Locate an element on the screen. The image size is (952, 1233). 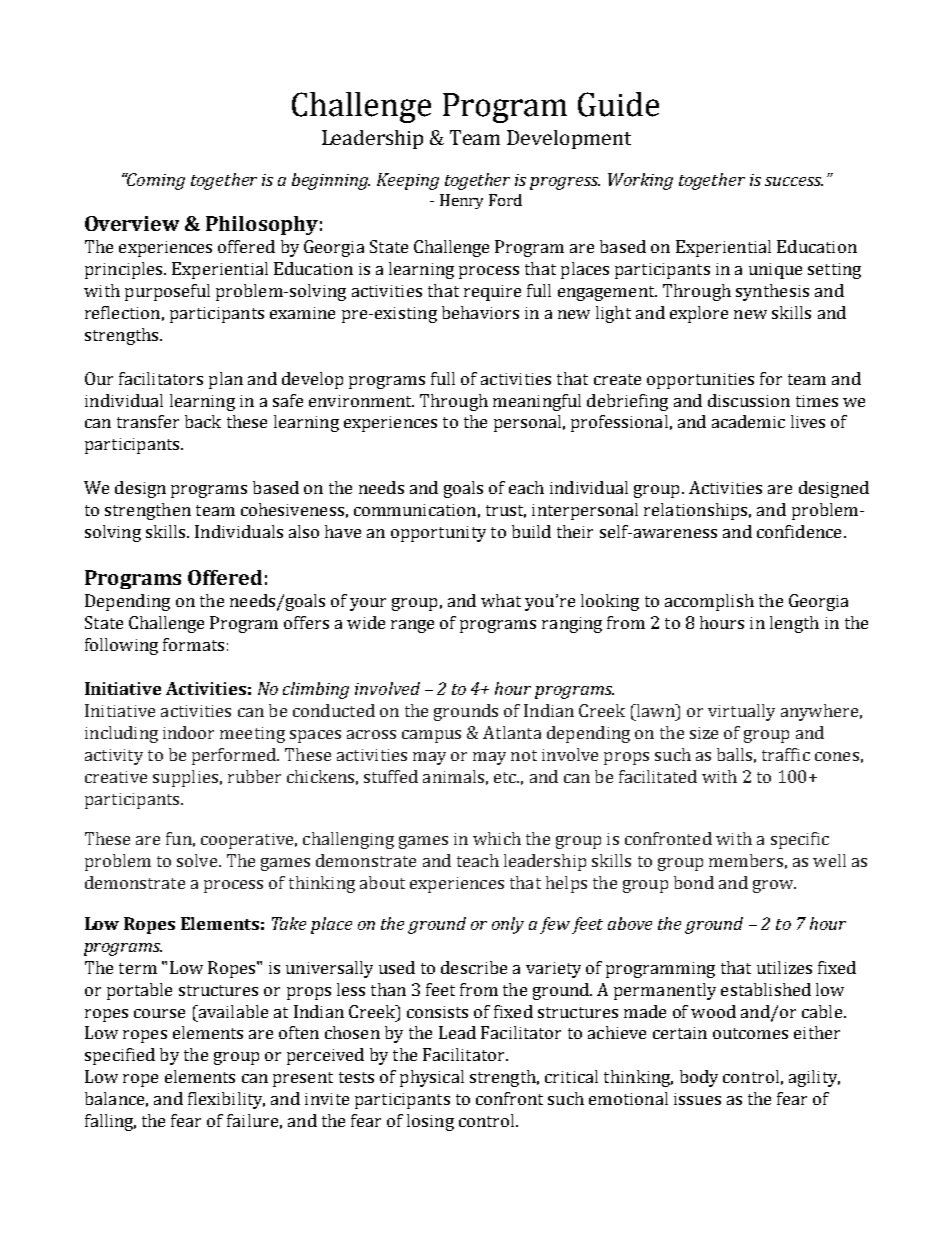
Keeping is located at coordinates (408, 181).
